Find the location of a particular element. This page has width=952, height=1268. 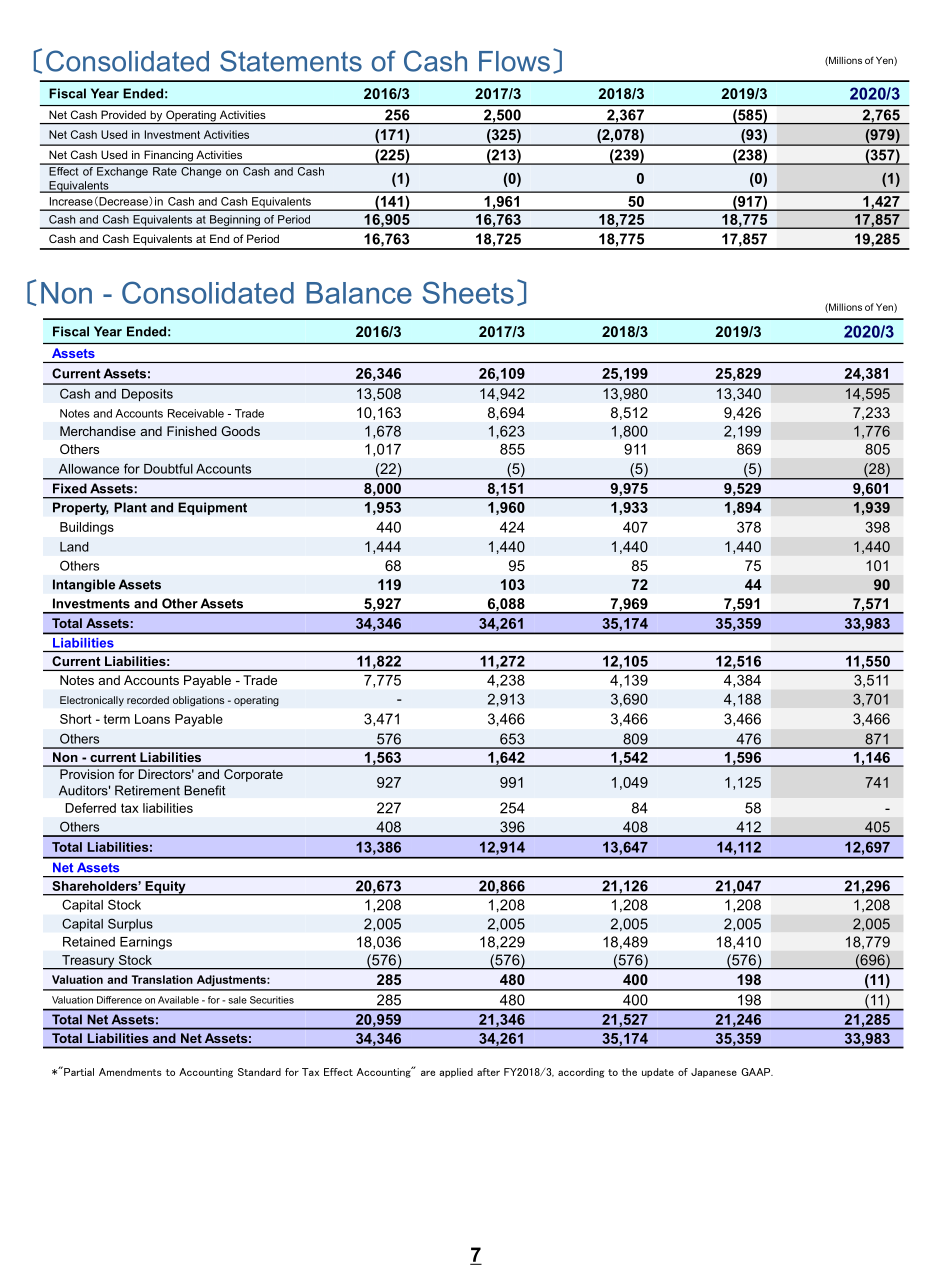

Sheets is located at coordinates (468, 292).
